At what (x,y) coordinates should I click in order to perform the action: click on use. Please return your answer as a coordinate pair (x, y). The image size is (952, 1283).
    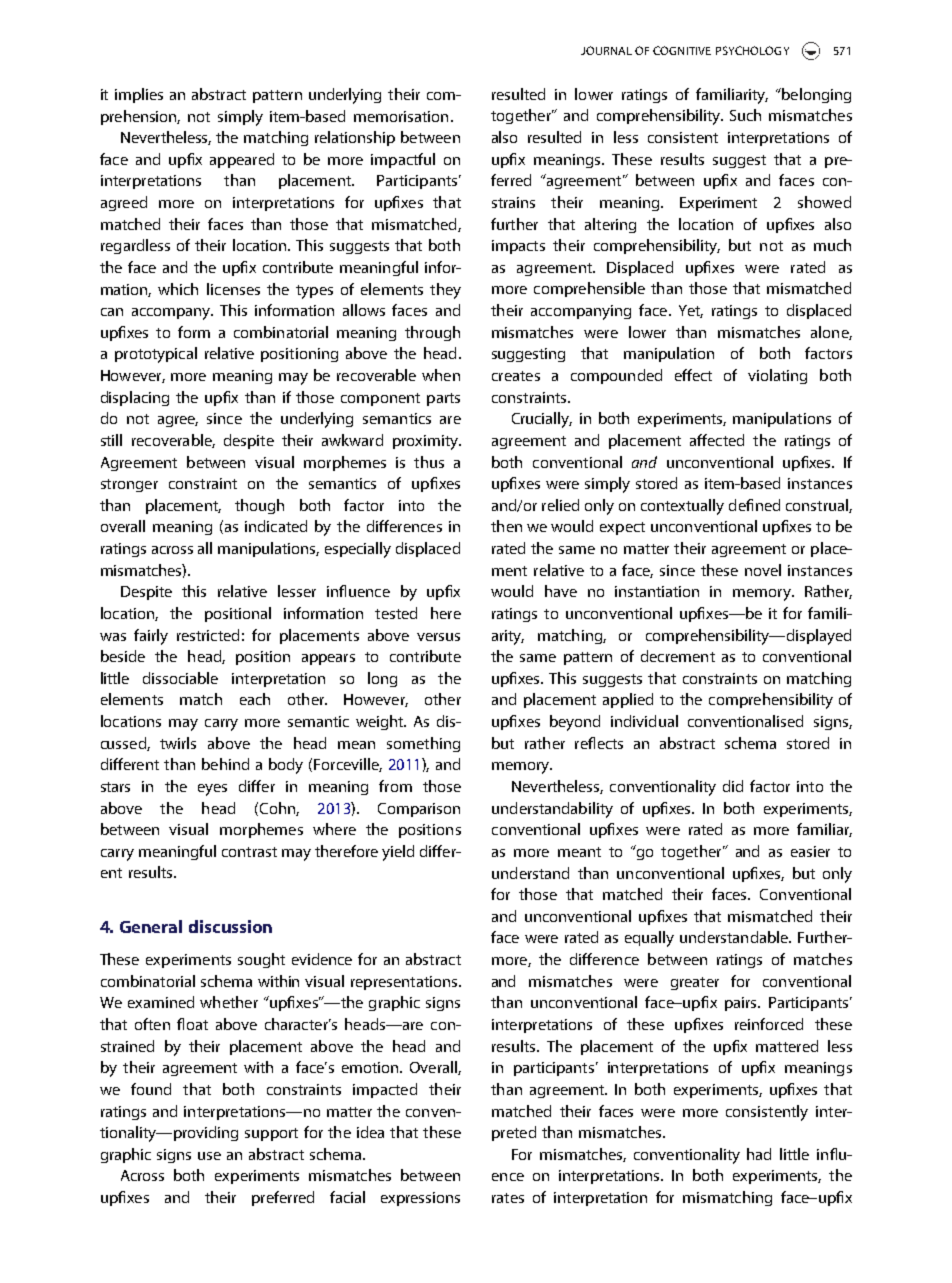
    Looking at the image, I should click on (209, 1156).
